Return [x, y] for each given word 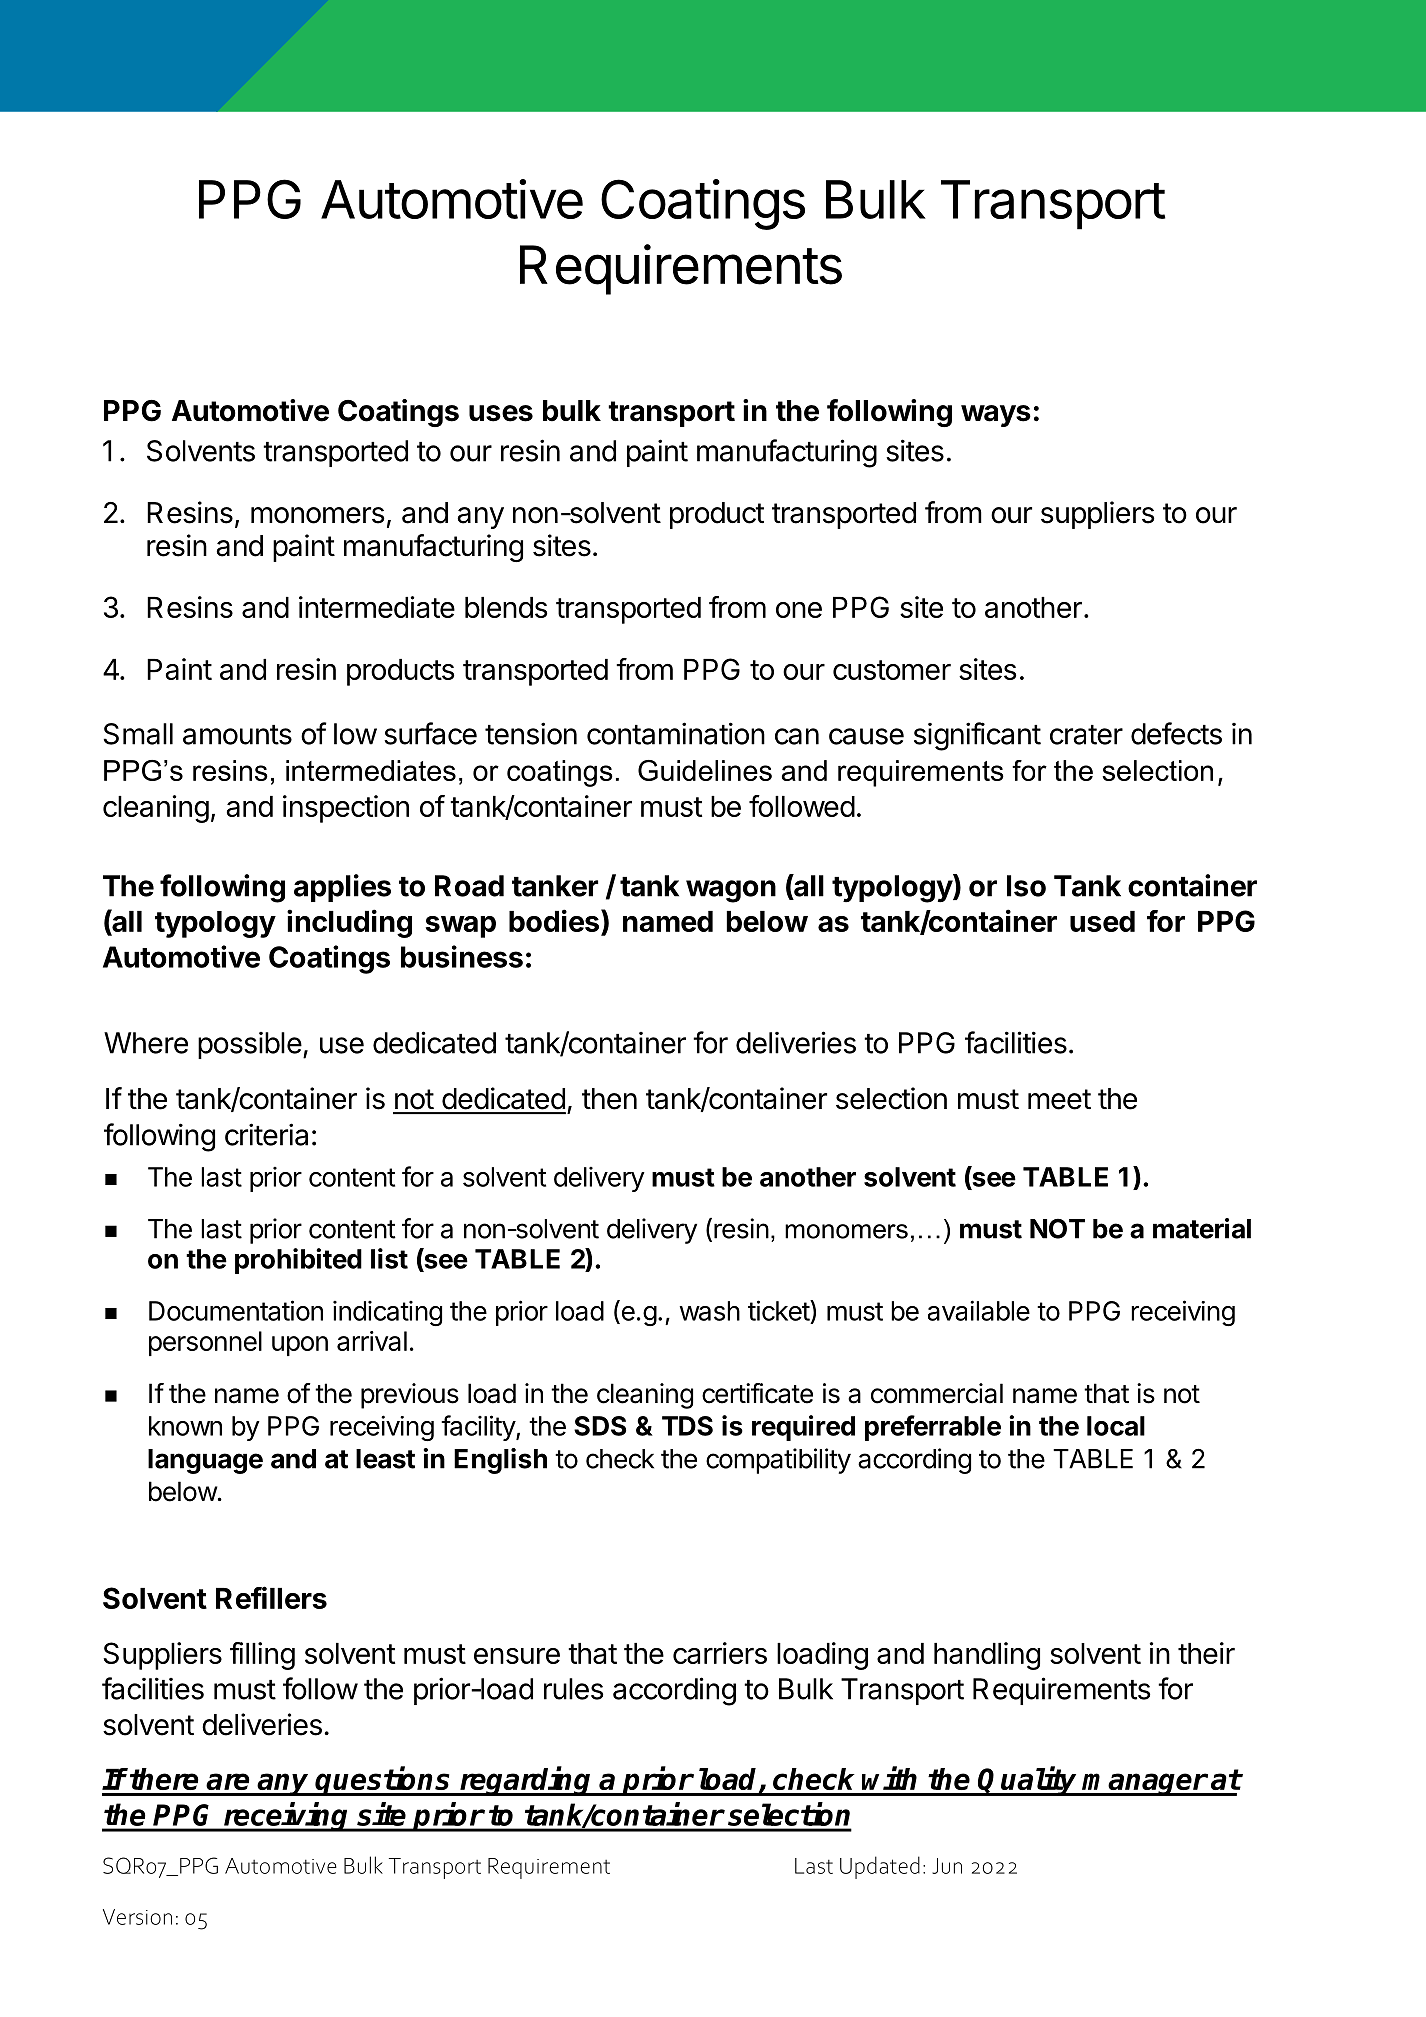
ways [996, 416]
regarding [526, 1781]
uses [501, 413]
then [609, 1099]
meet [1059, 1099]
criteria [266, 1134]
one [799, 610]
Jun [947, 1866]
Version [137, 1917]
